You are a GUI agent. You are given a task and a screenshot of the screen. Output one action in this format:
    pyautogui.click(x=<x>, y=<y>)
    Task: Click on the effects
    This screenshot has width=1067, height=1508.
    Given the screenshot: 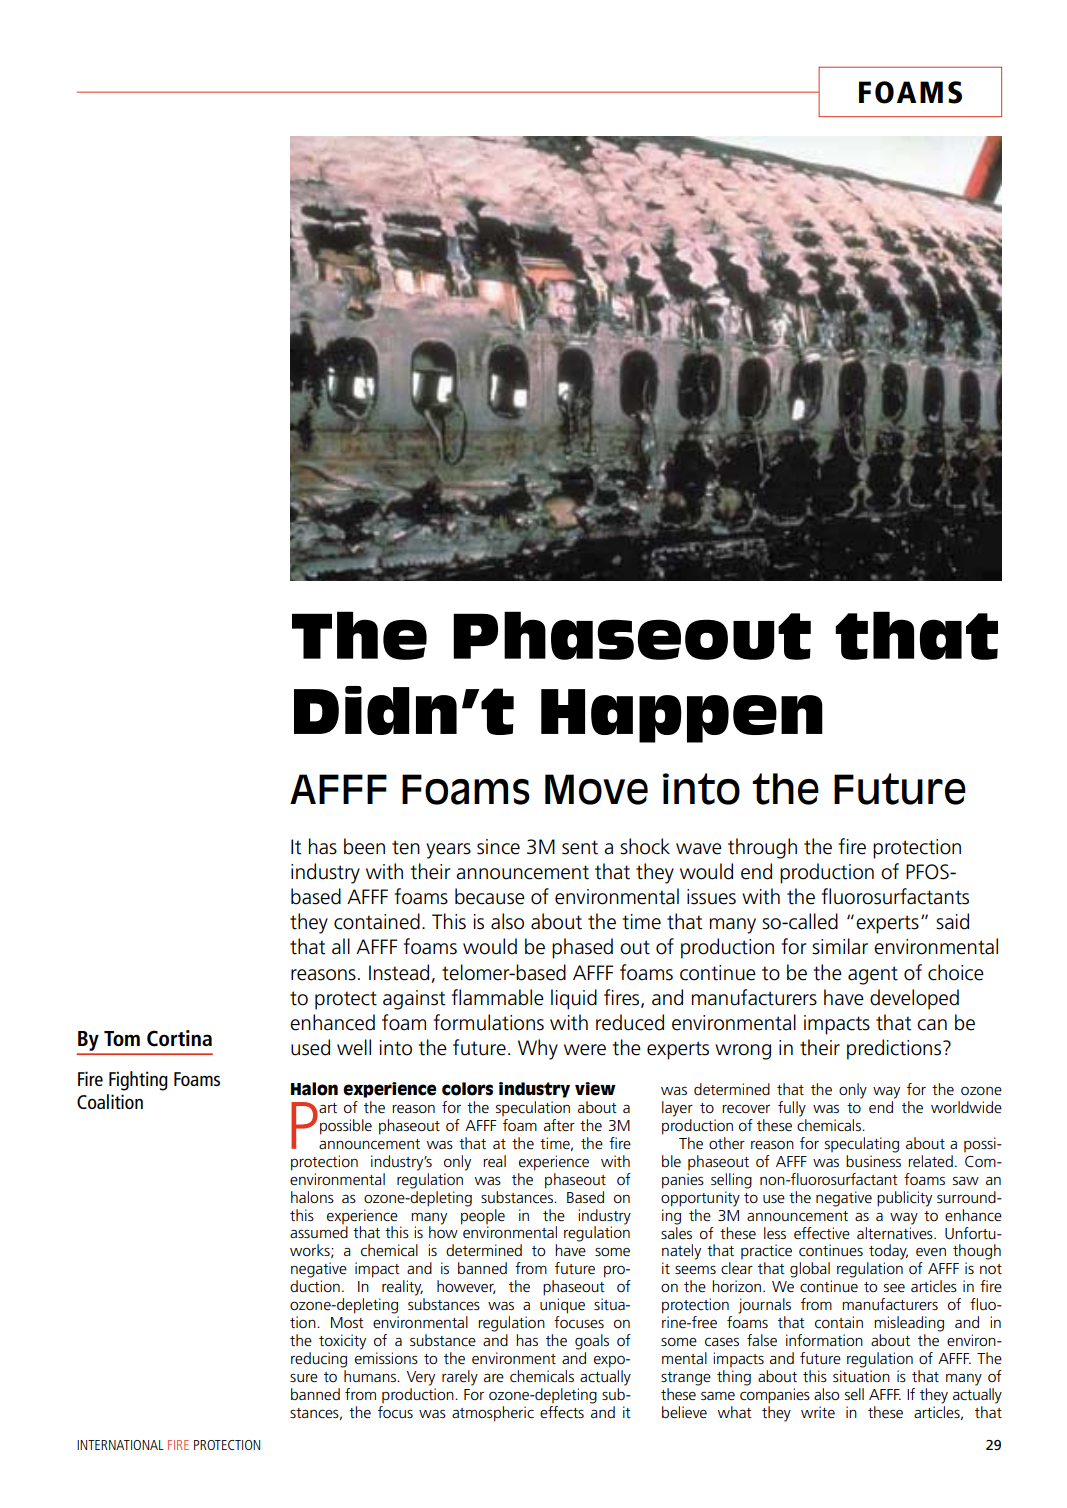 What is the action you would take?
    pyautogui.click(x=562, y=1412)
